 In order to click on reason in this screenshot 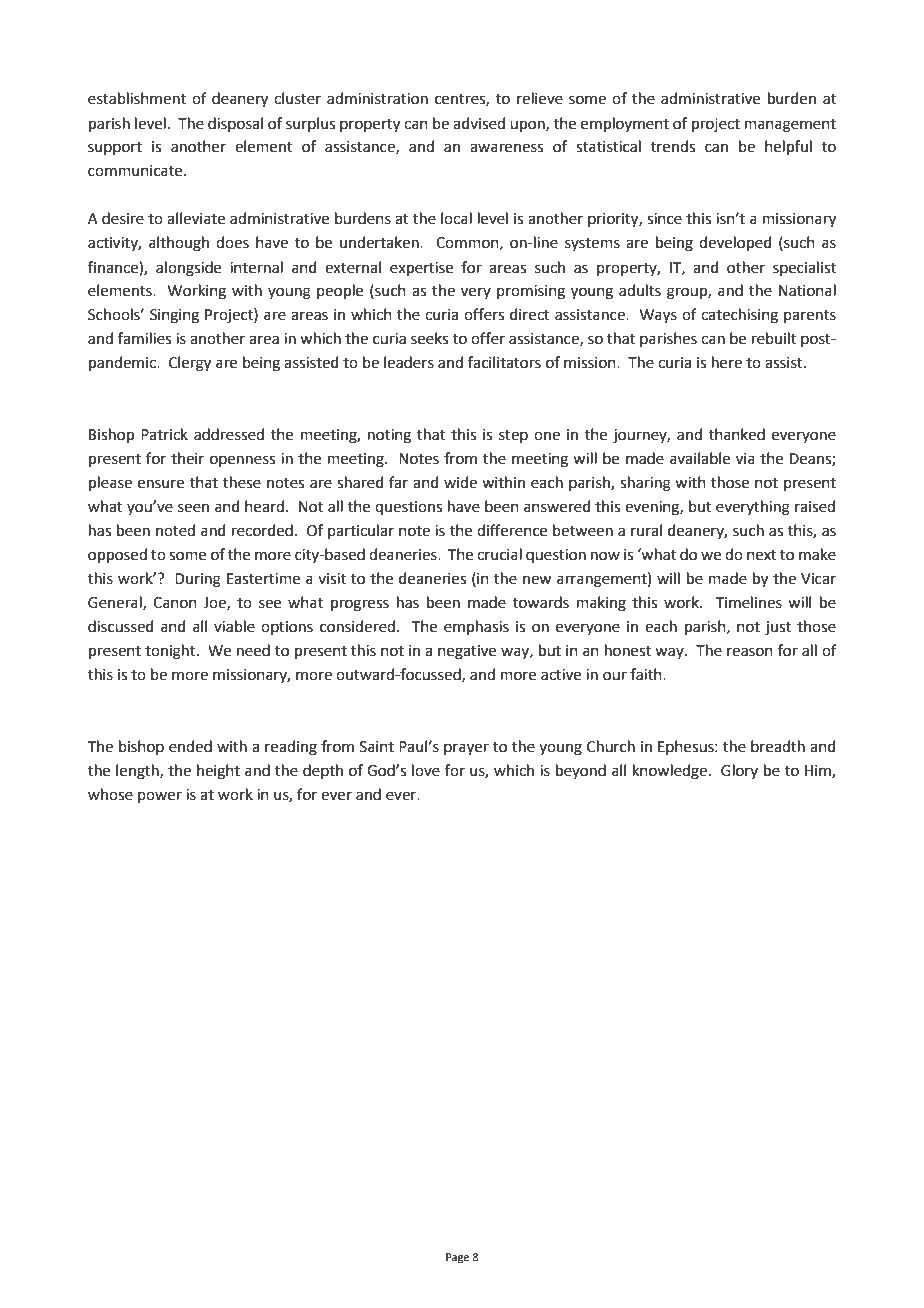, I will do `click(750, 652)`.
